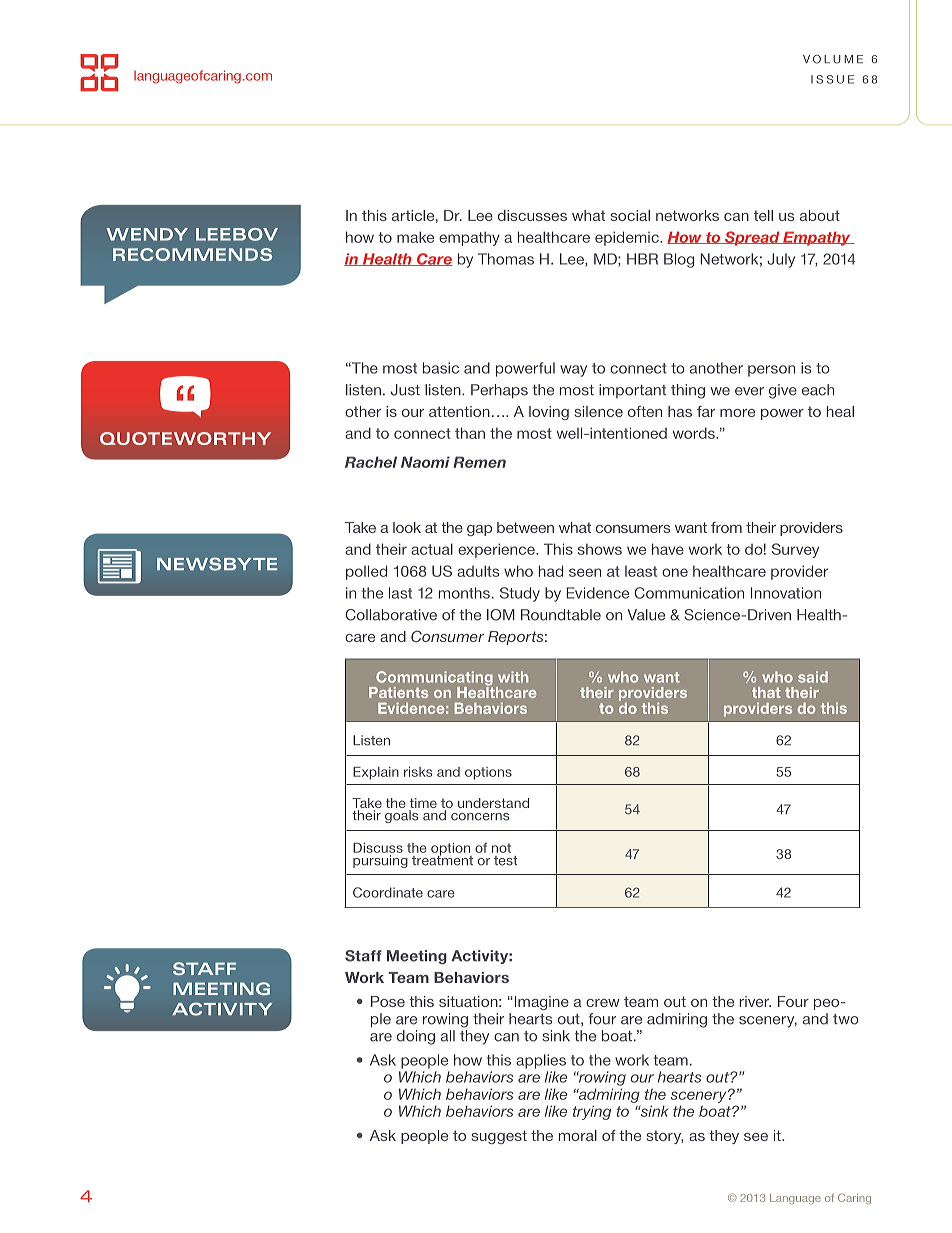  What do you see at coordinates (832, 79) in the screenshot?
I see `ISSUE` at bounding box center [832, 79].
